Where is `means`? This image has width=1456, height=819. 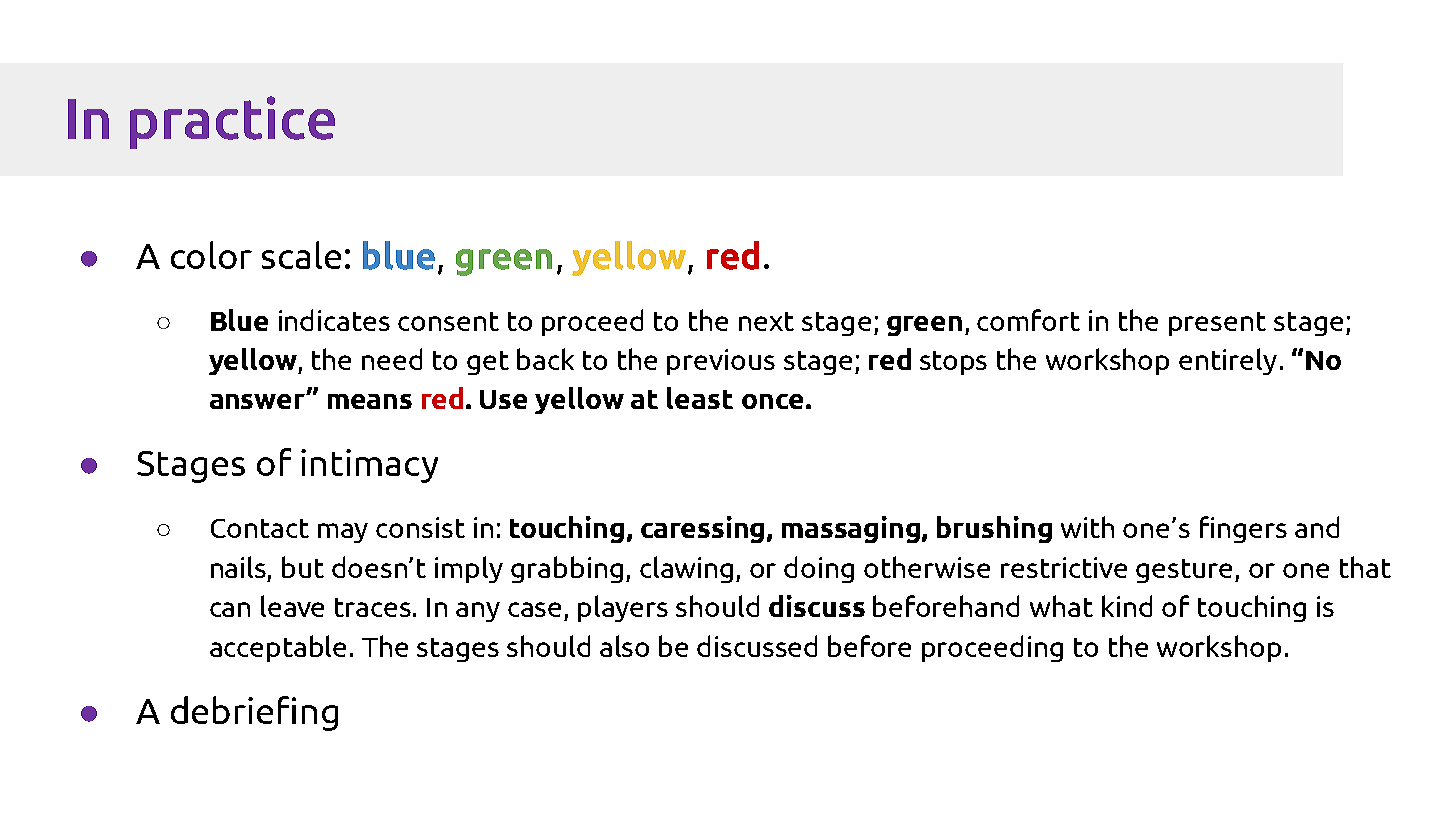 means is located at coordinates (370, 401).
